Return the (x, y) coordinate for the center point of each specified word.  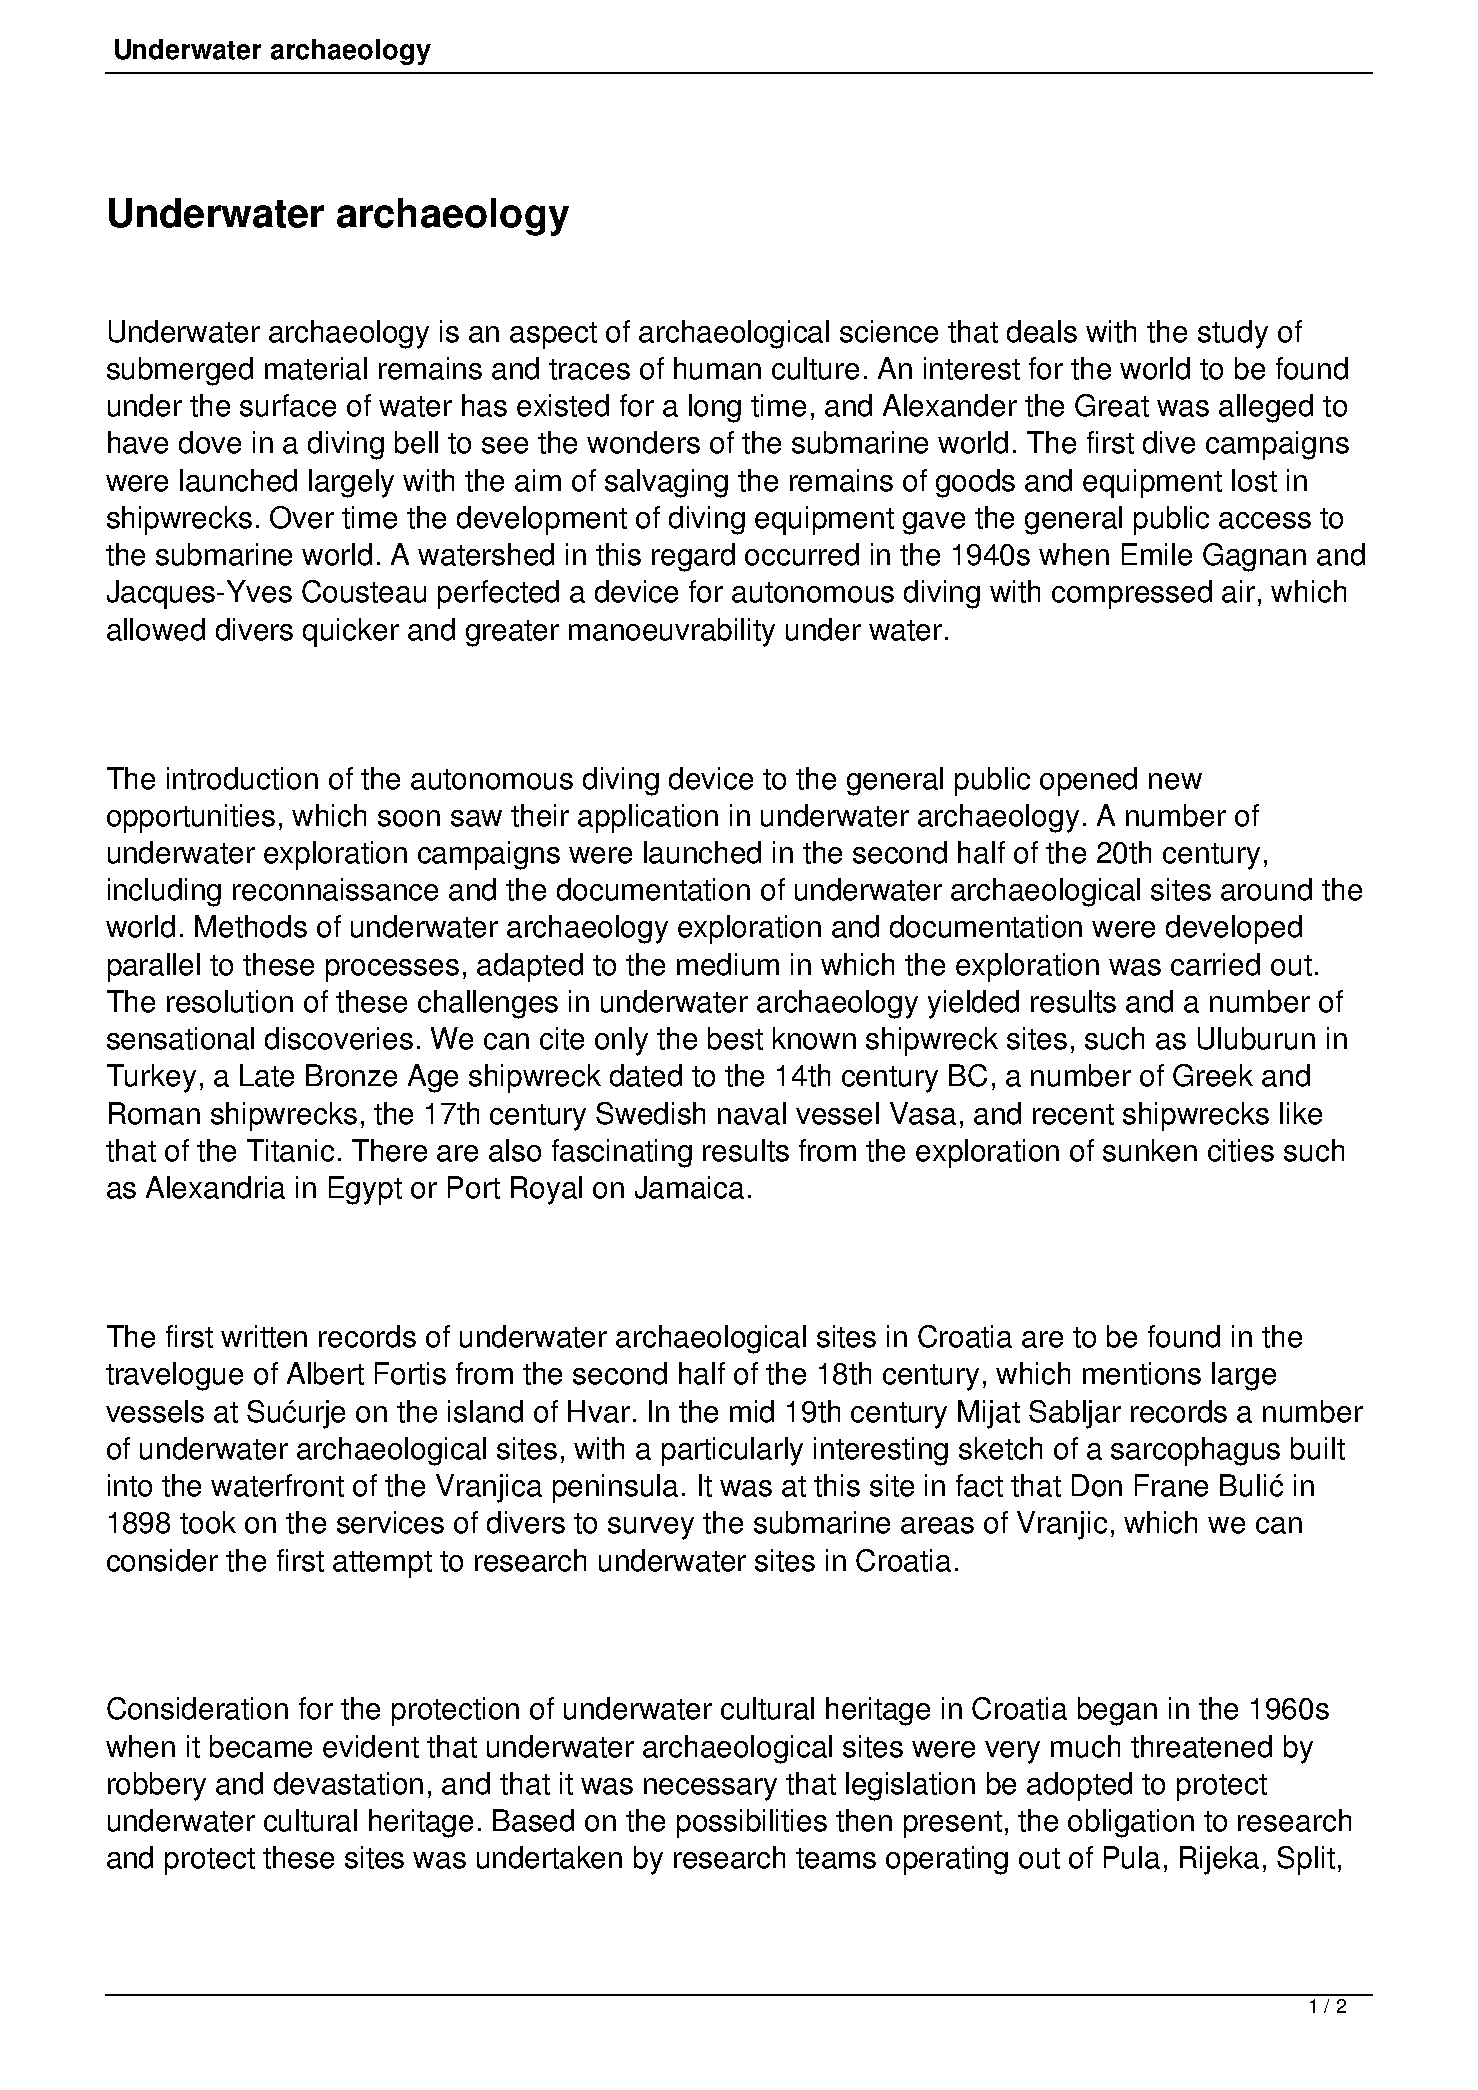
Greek (1213, 1075)
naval (752, 1113)
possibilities (752, 1823)
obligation (1131, 1823)
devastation (348, 1783)
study (1233, 334)
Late (267, 1075)
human (717, 368)
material (316, 368)
